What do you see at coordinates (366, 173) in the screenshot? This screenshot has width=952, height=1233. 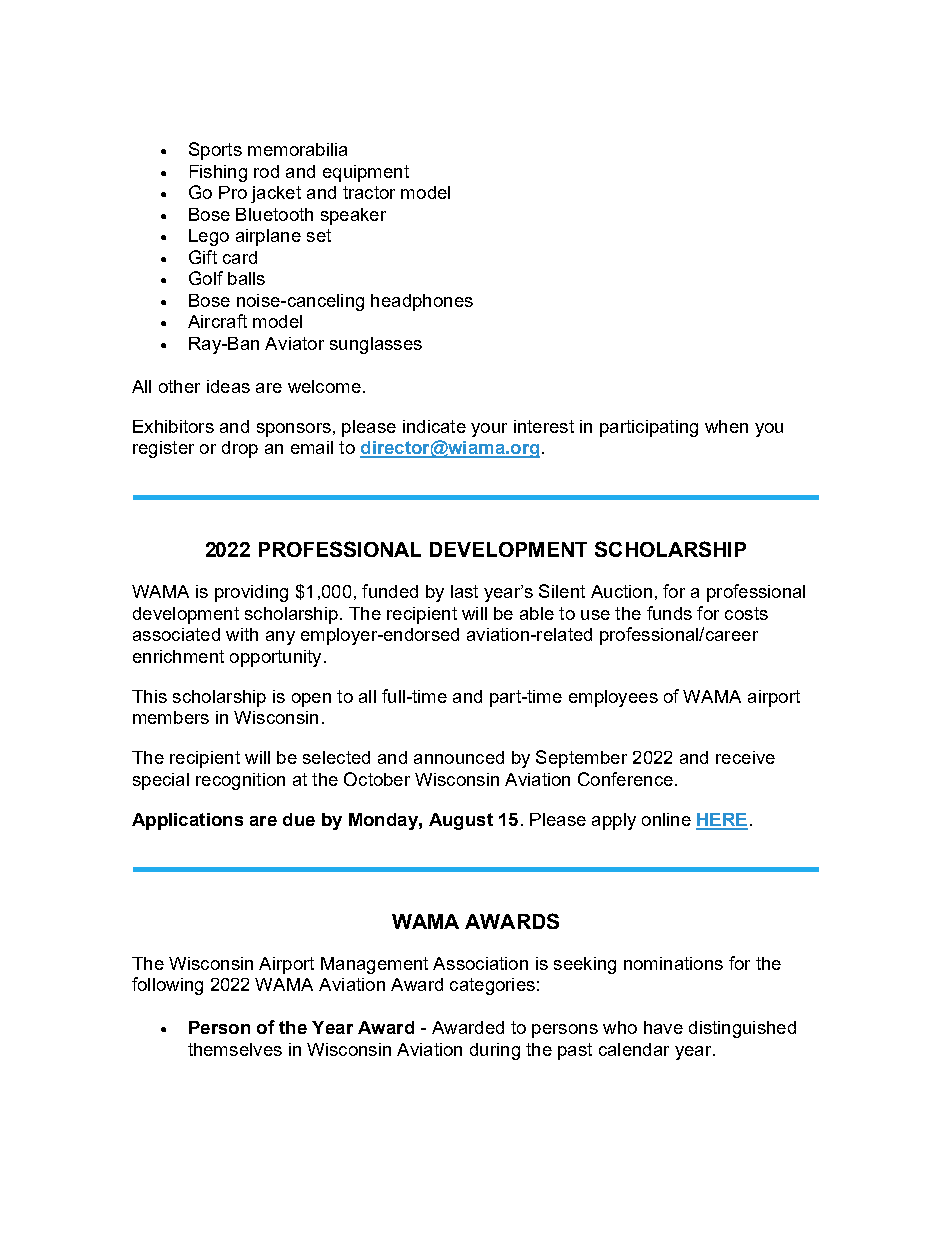 I see `equipment` at bounding box center [366, 173].
